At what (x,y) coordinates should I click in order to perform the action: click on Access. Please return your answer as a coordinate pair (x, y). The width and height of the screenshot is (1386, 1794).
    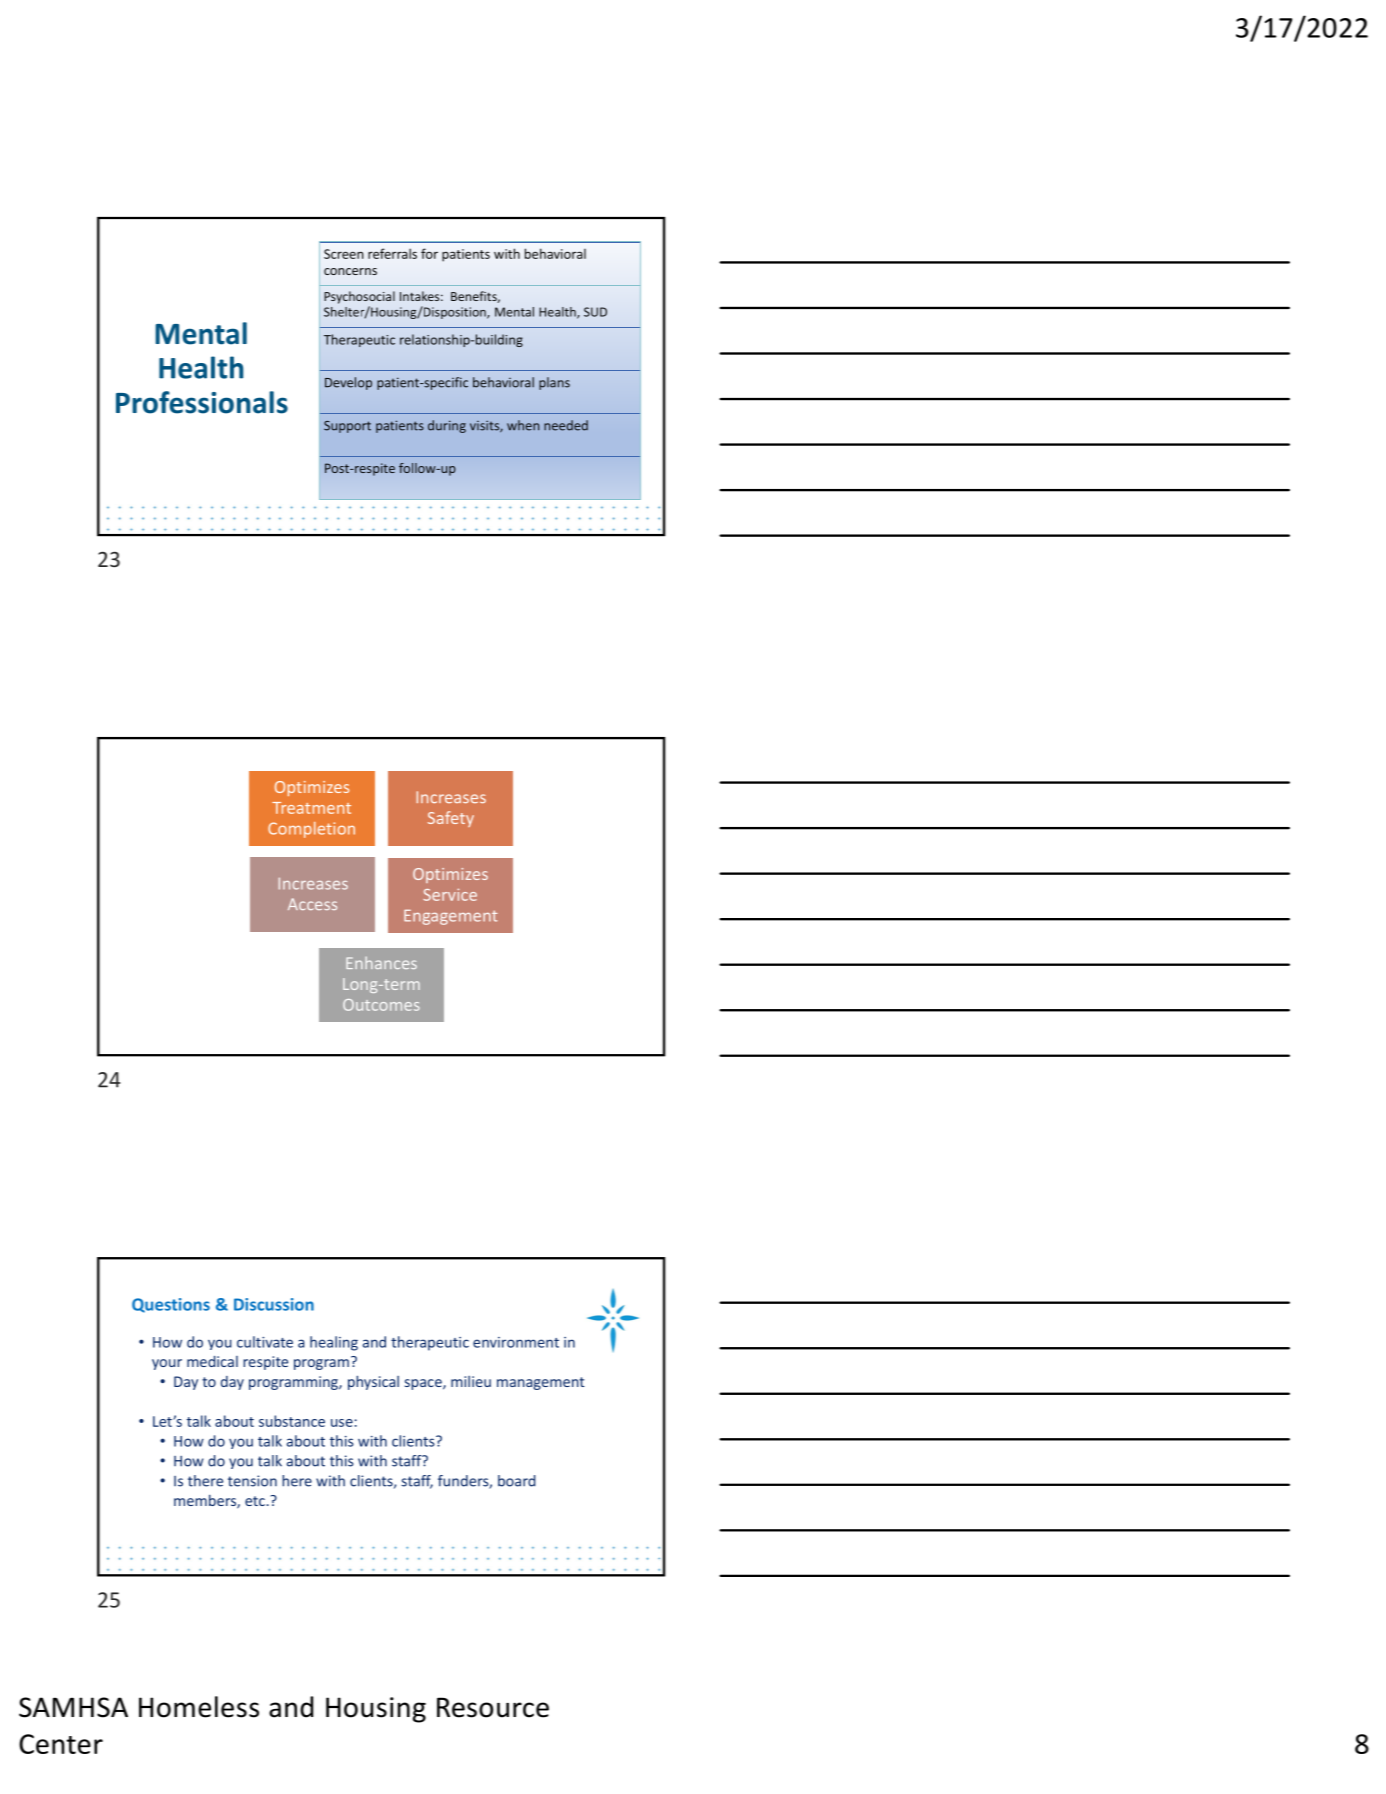
    Looking at the image, I should click on (312, 904).
